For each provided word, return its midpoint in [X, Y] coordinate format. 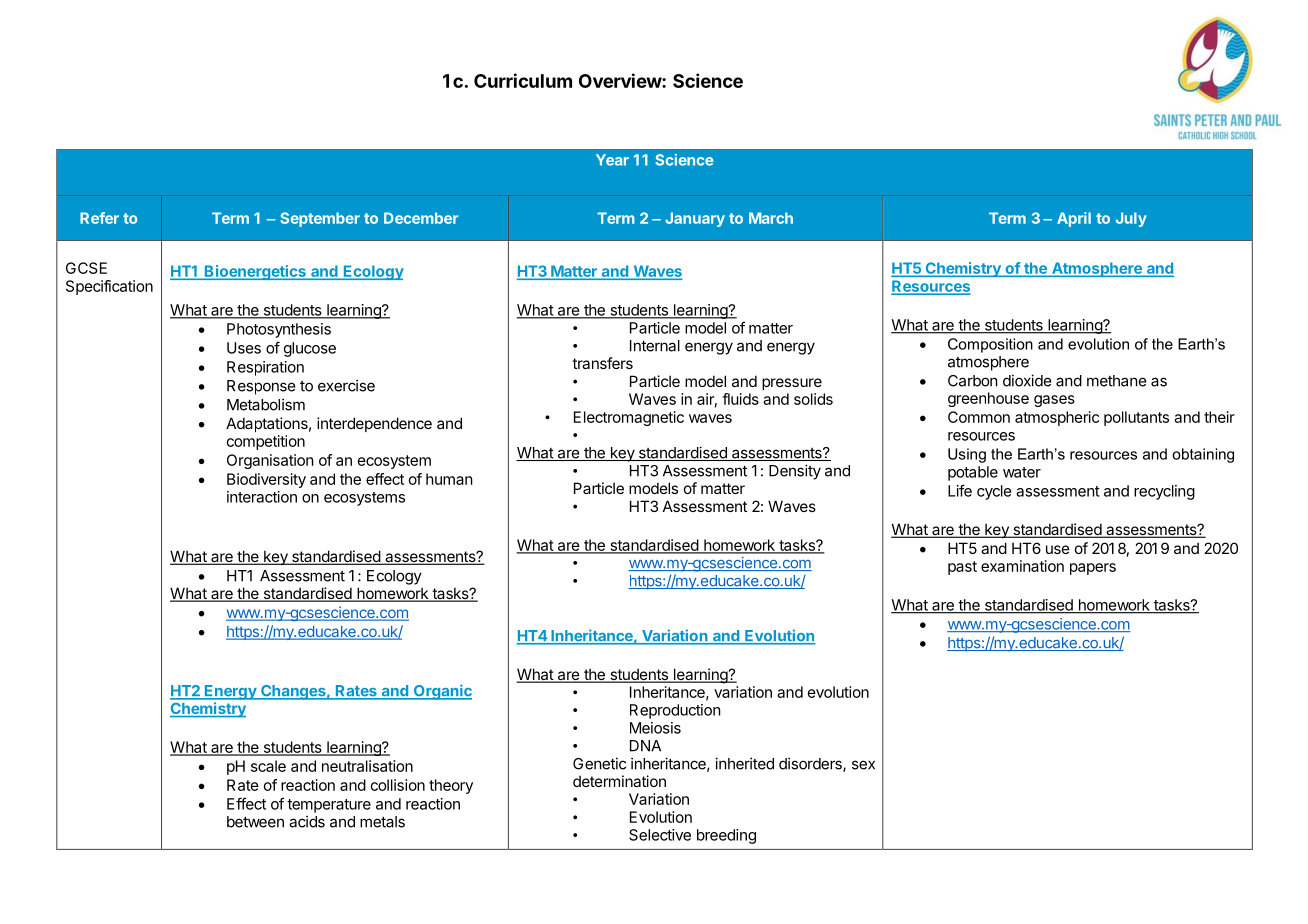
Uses [244, 348]
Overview [621, 80]
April [1074, 219]
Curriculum [523, 80]
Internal [655, 346]
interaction [262, 497]
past [962, 568]
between [255, 822]
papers [1093, 569]
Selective [660, 835]
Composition [990, 345]
